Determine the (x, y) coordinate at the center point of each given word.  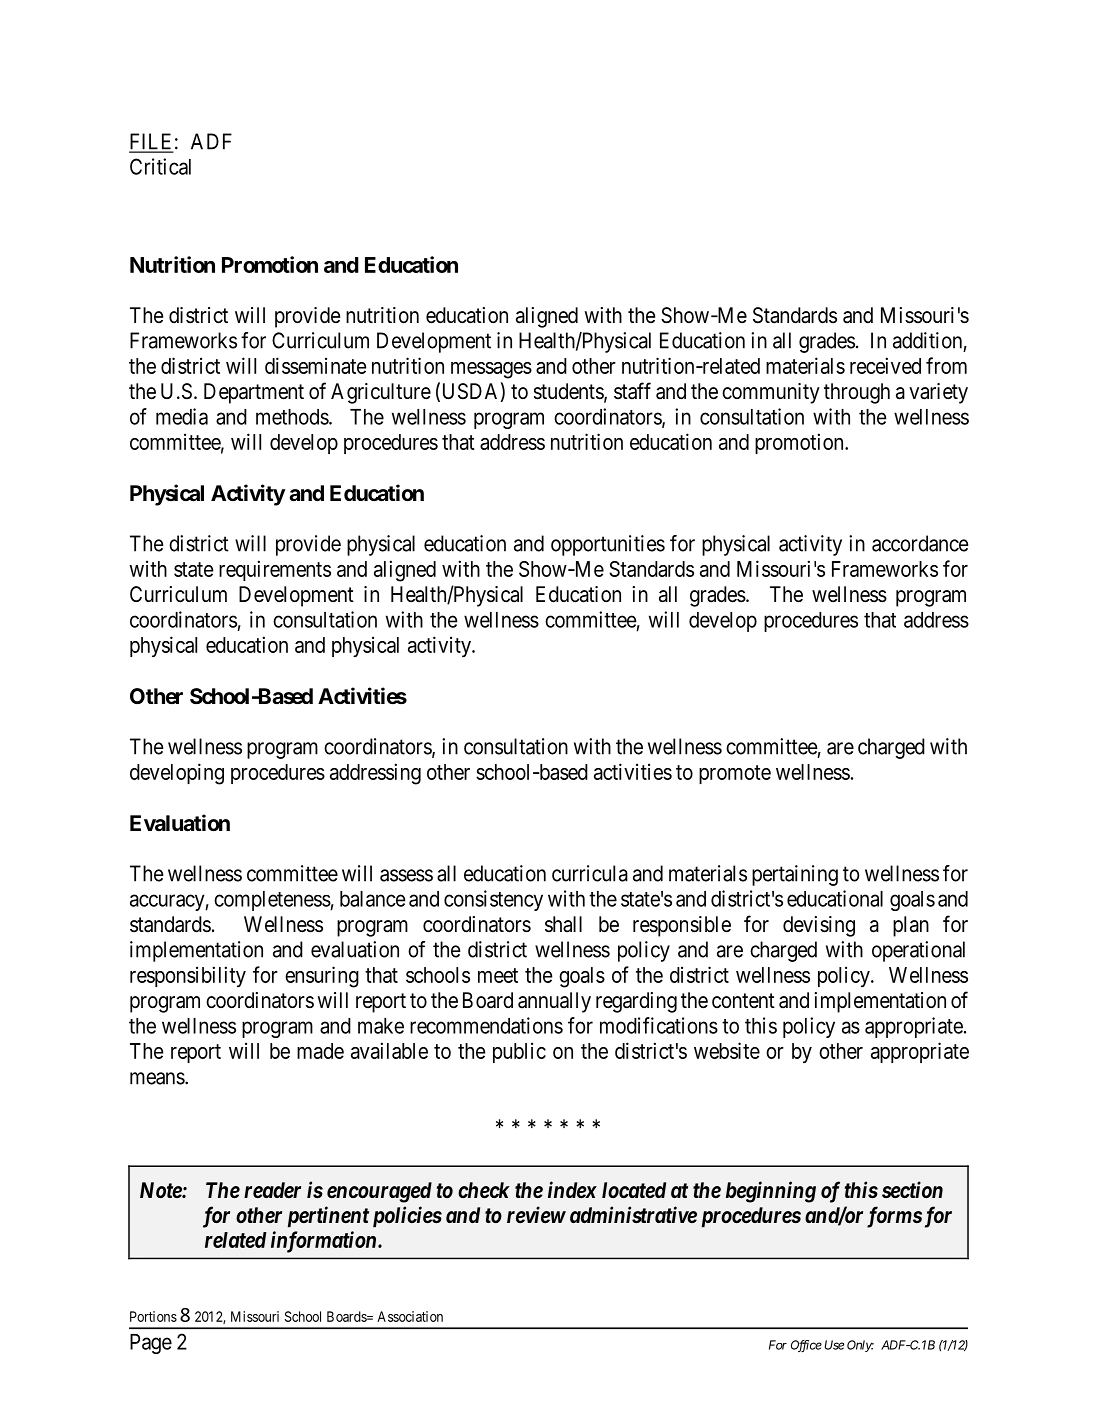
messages (491, 370)
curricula (590, 873)
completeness (272, 901)
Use (834, 1345)
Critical (160, 166)
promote (735, 774)
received (885, 365)
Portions (153, 1316)
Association (410, 1316)
